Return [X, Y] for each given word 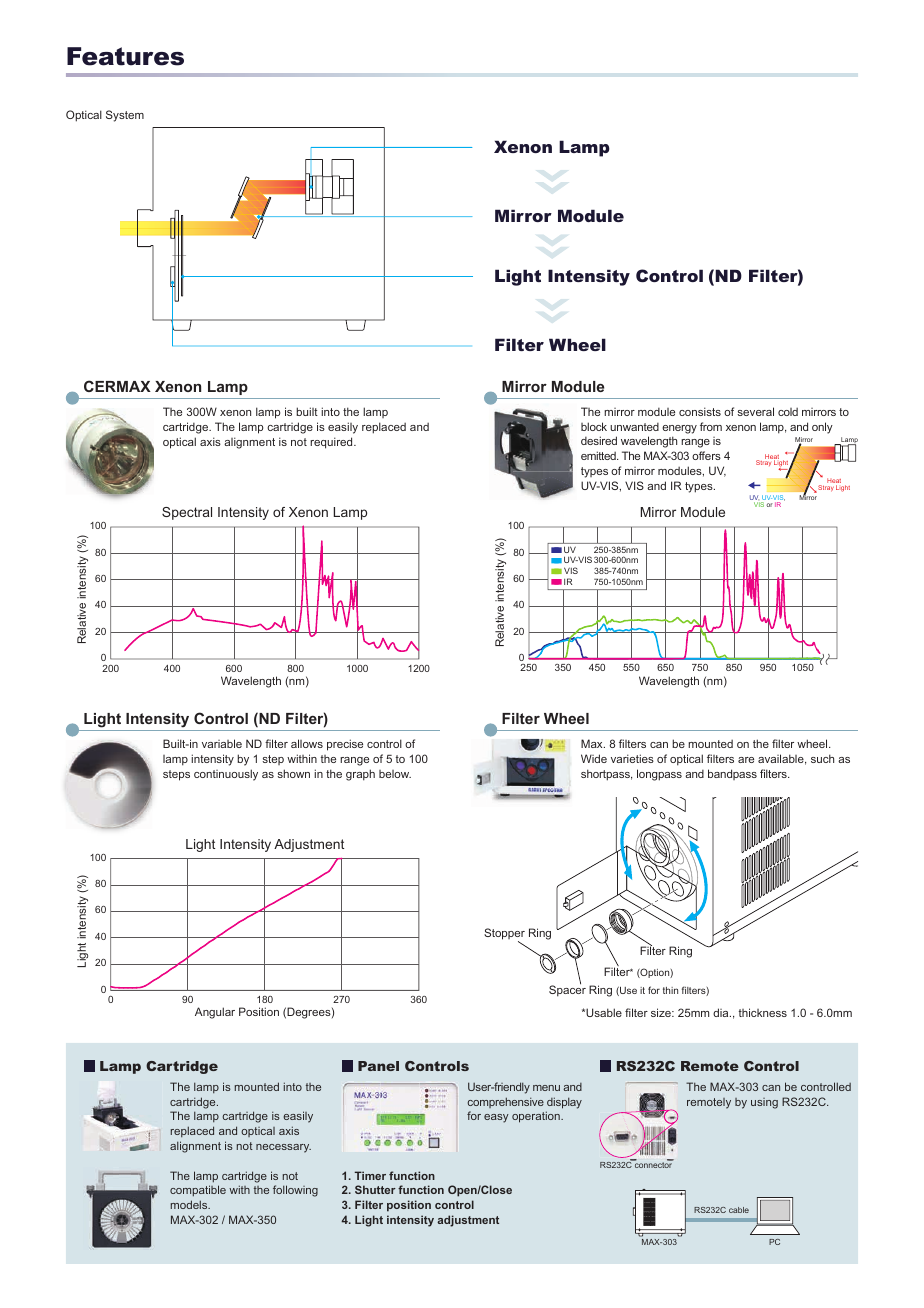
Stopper [504, 935]
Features [125, 56]
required [332, 443]
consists [700, 411]
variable [222, 743]
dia [722, 1012]
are [746, 760]
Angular [215, 1013]
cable [739, 1210]
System [125, 116]
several [755, 411]
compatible [198, 1191]
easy [496, 1118]
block [594, 426]
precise [345, 745]
